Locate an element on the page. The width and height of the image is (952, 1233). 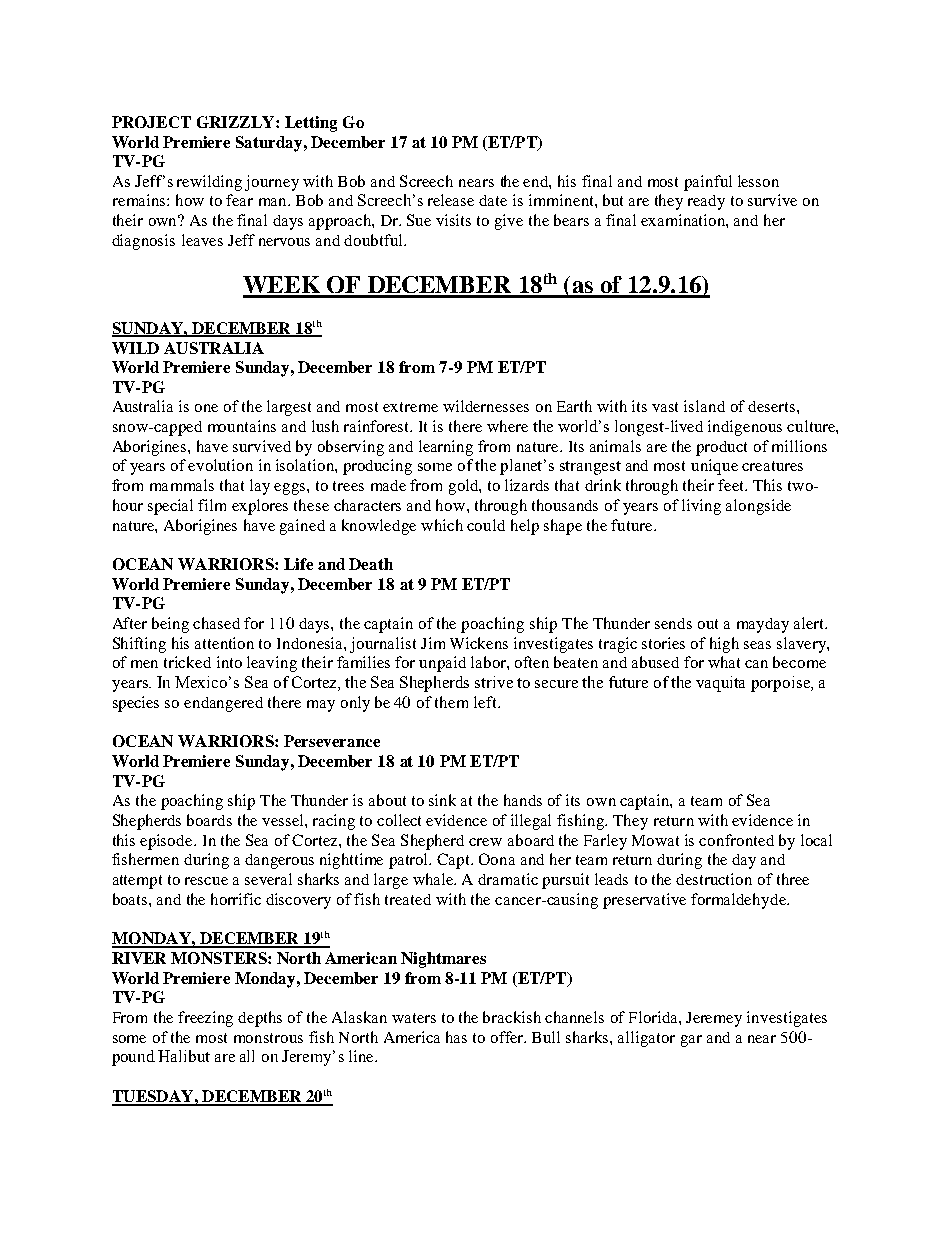
GRIZZLY is located at coordinates (237, 122).
